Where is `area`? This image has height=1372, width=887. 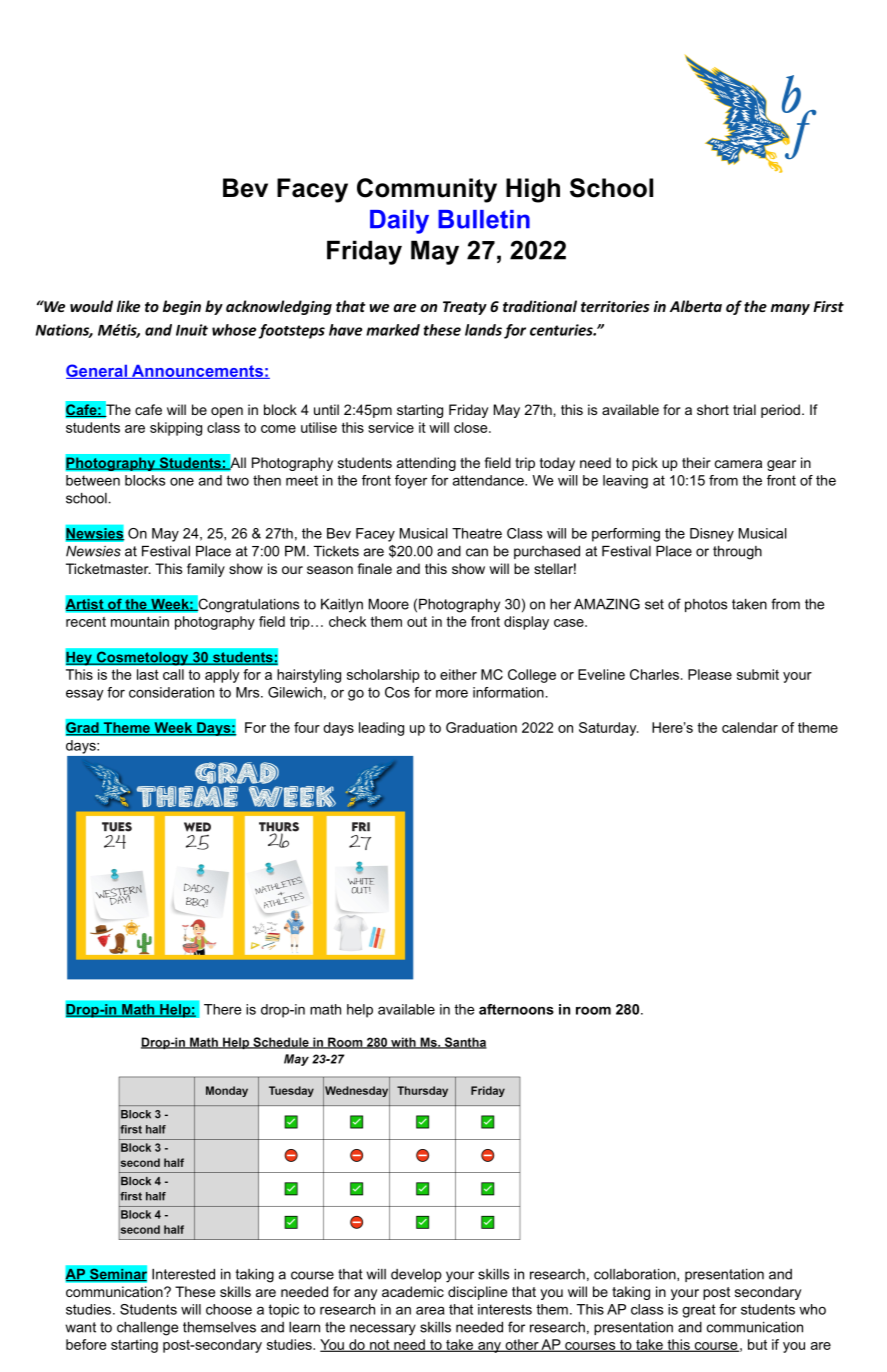 area is located at coordinates (430, 1310).
